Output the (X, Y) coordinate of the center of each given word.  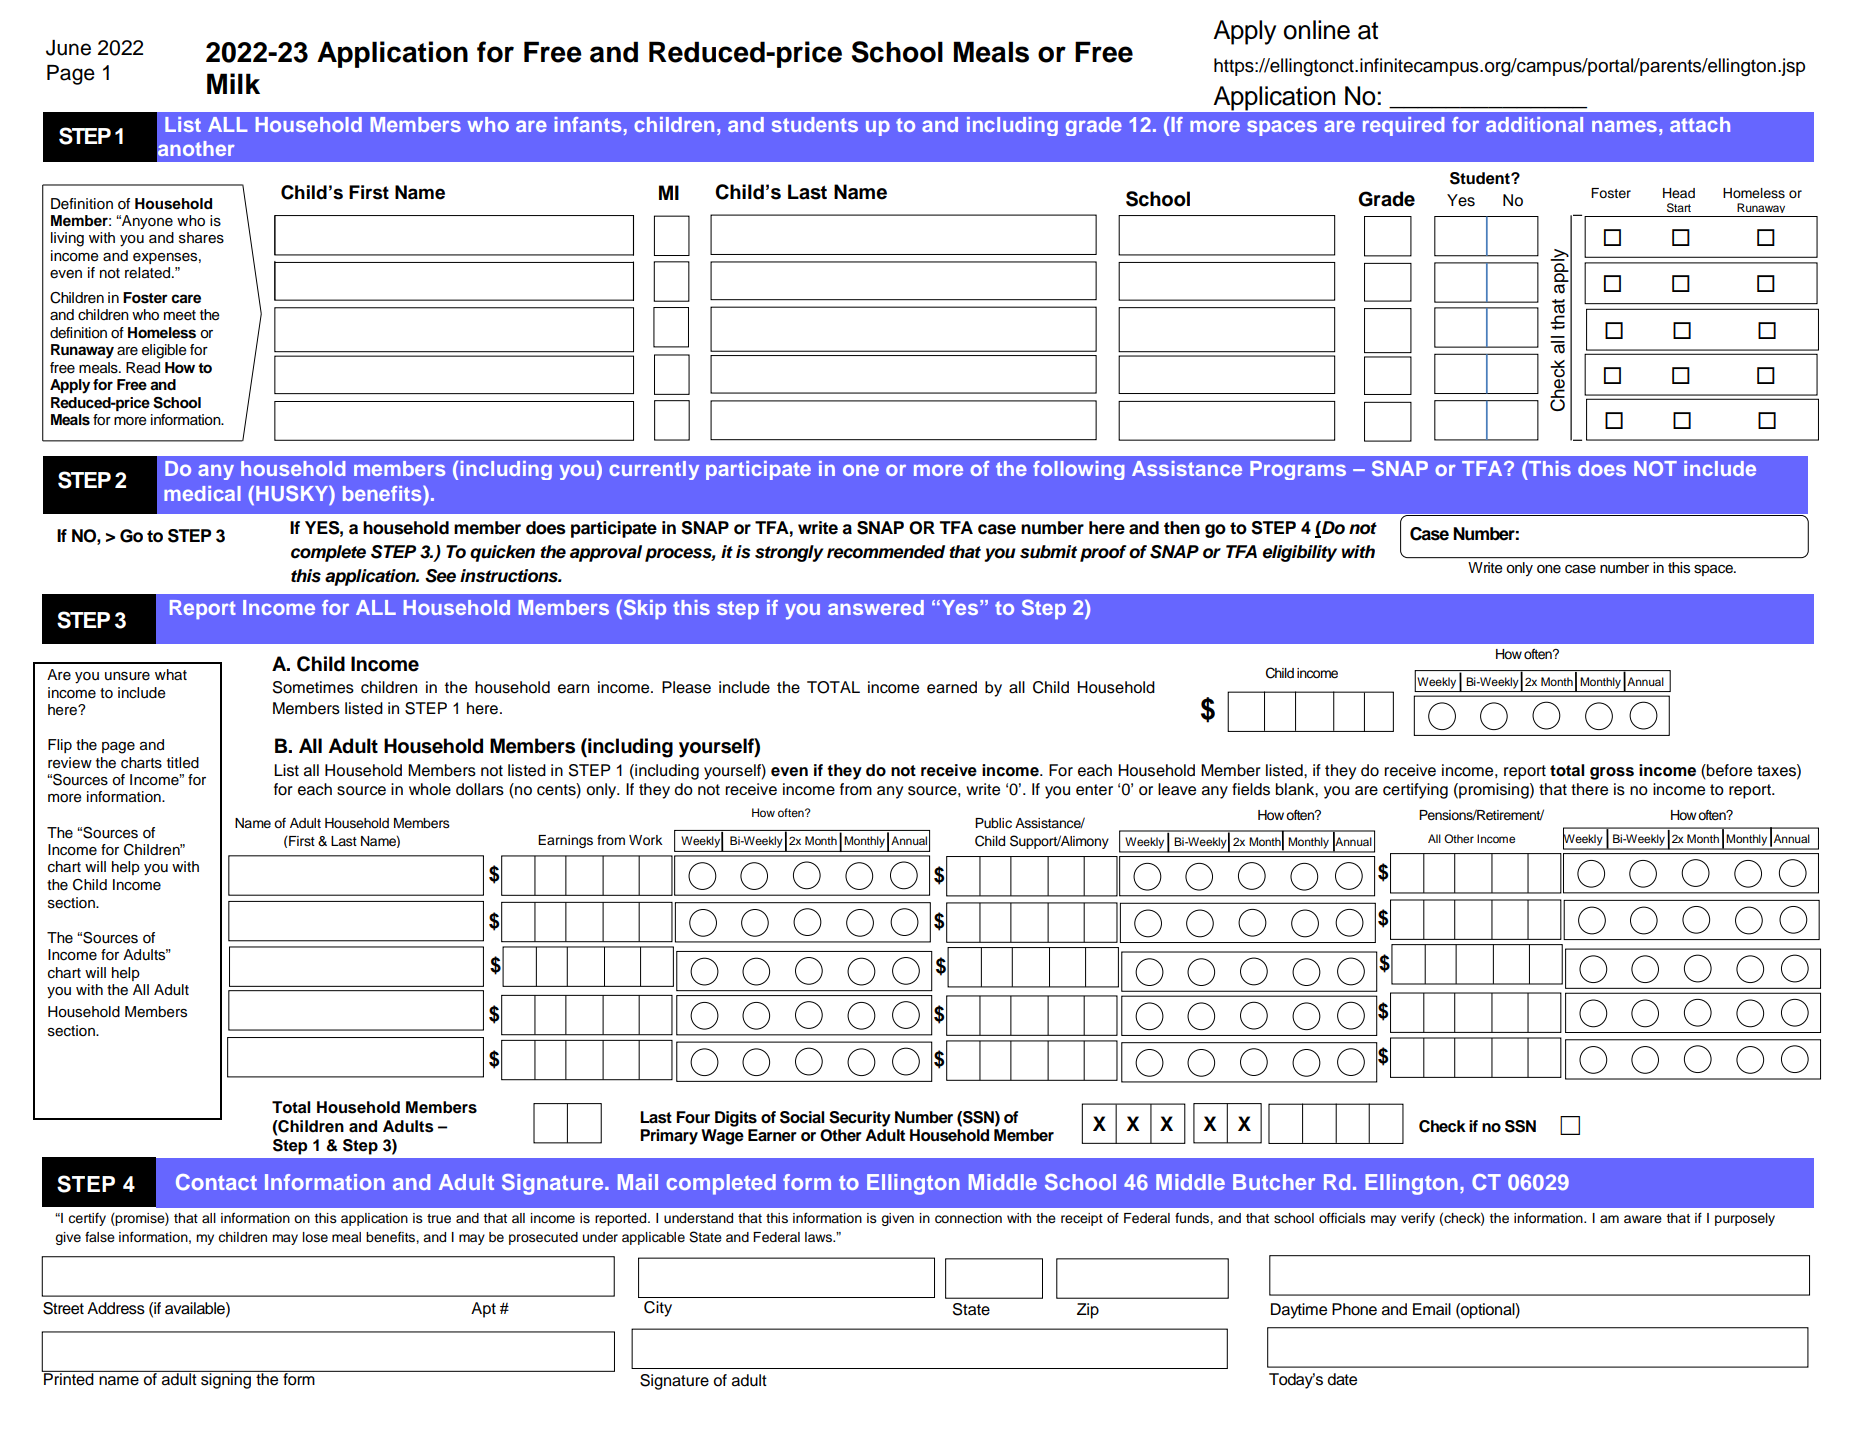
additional (1534, 124)
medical (202, 493)
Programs (1298, 470)
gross (1612, 773)
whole (430, 789)
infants (588, 124)
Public (993, 823)
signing (226, 1380)
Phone (1354, 1309)
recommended (886, 552)
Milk (233, 83)
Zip (1088, 1311)
